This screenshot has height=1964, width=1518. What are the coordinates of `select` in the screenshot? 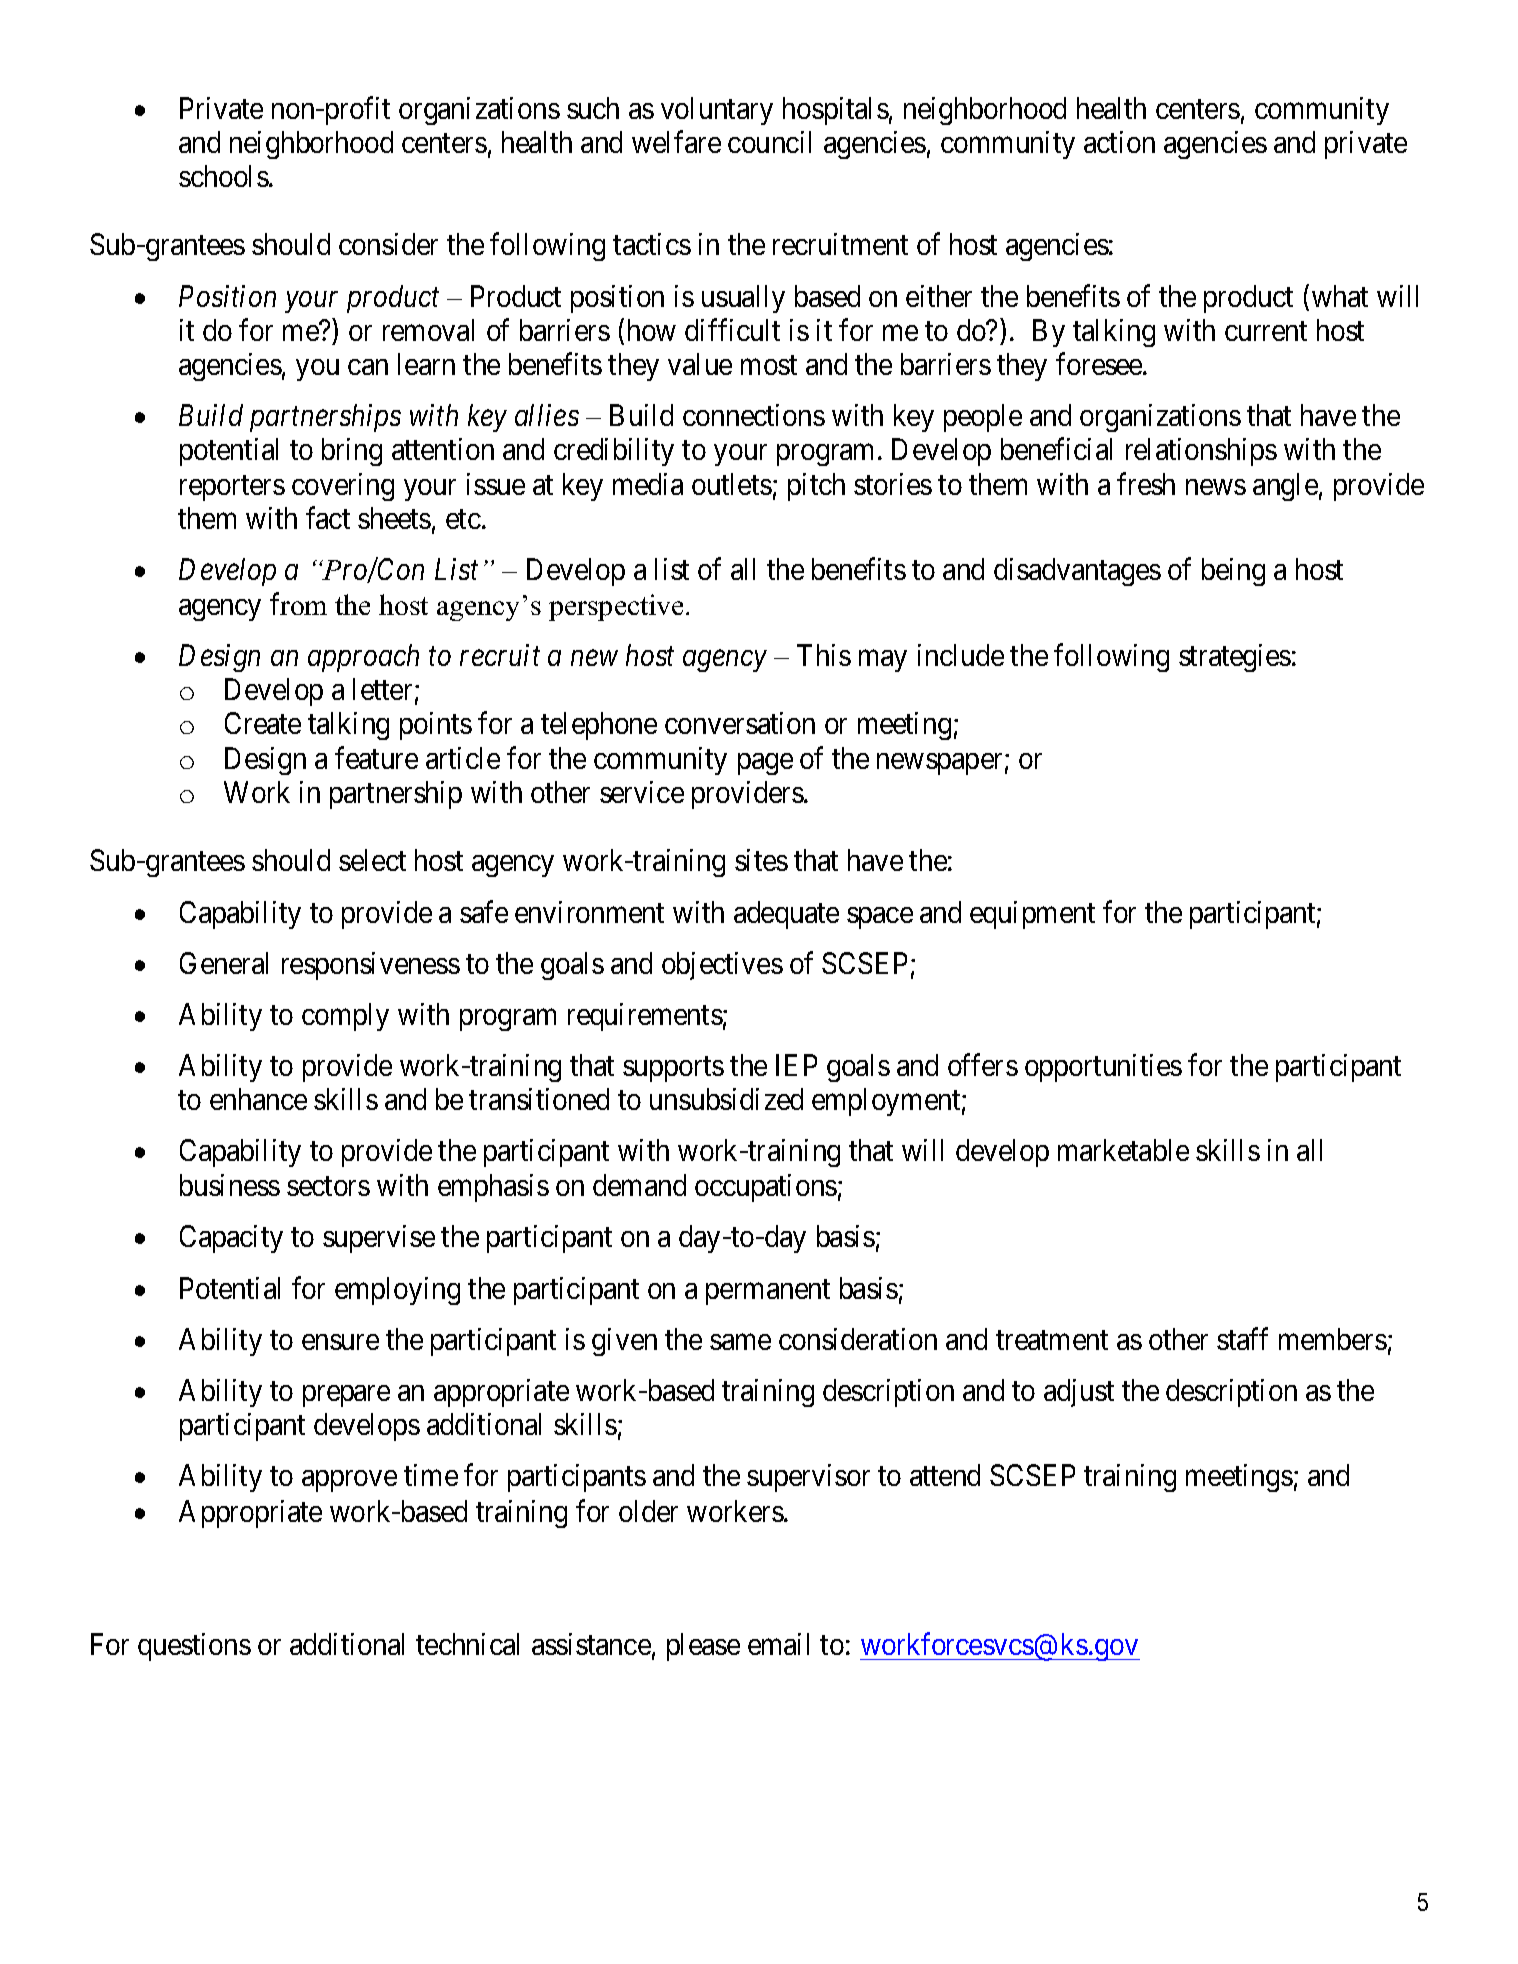 It's located at (372, 860).
